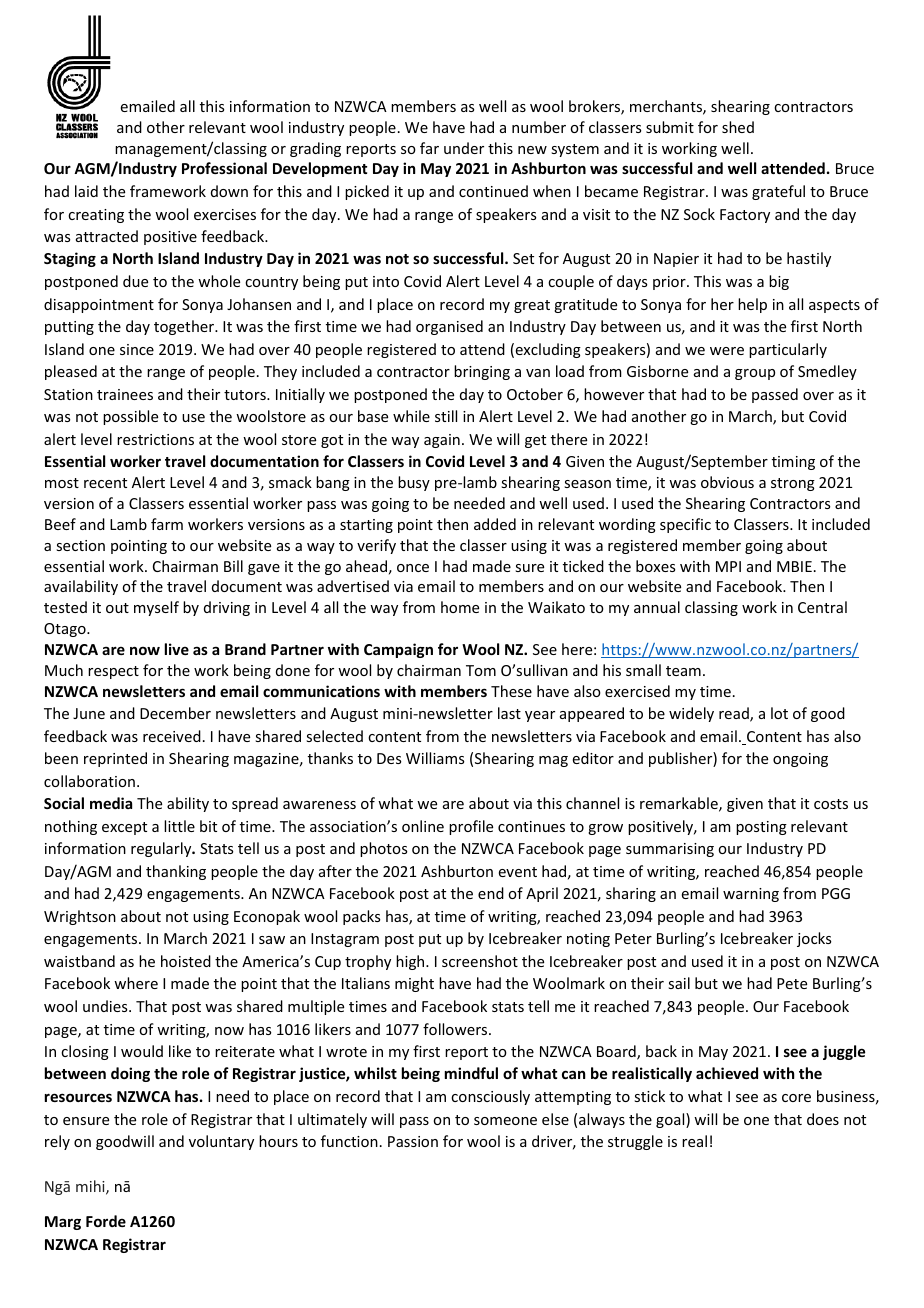 This page has height=1308, width=924. What do you see at coordinates (505, 1121) in the page?
I see `someone` at bounding box center [505, 1121].
